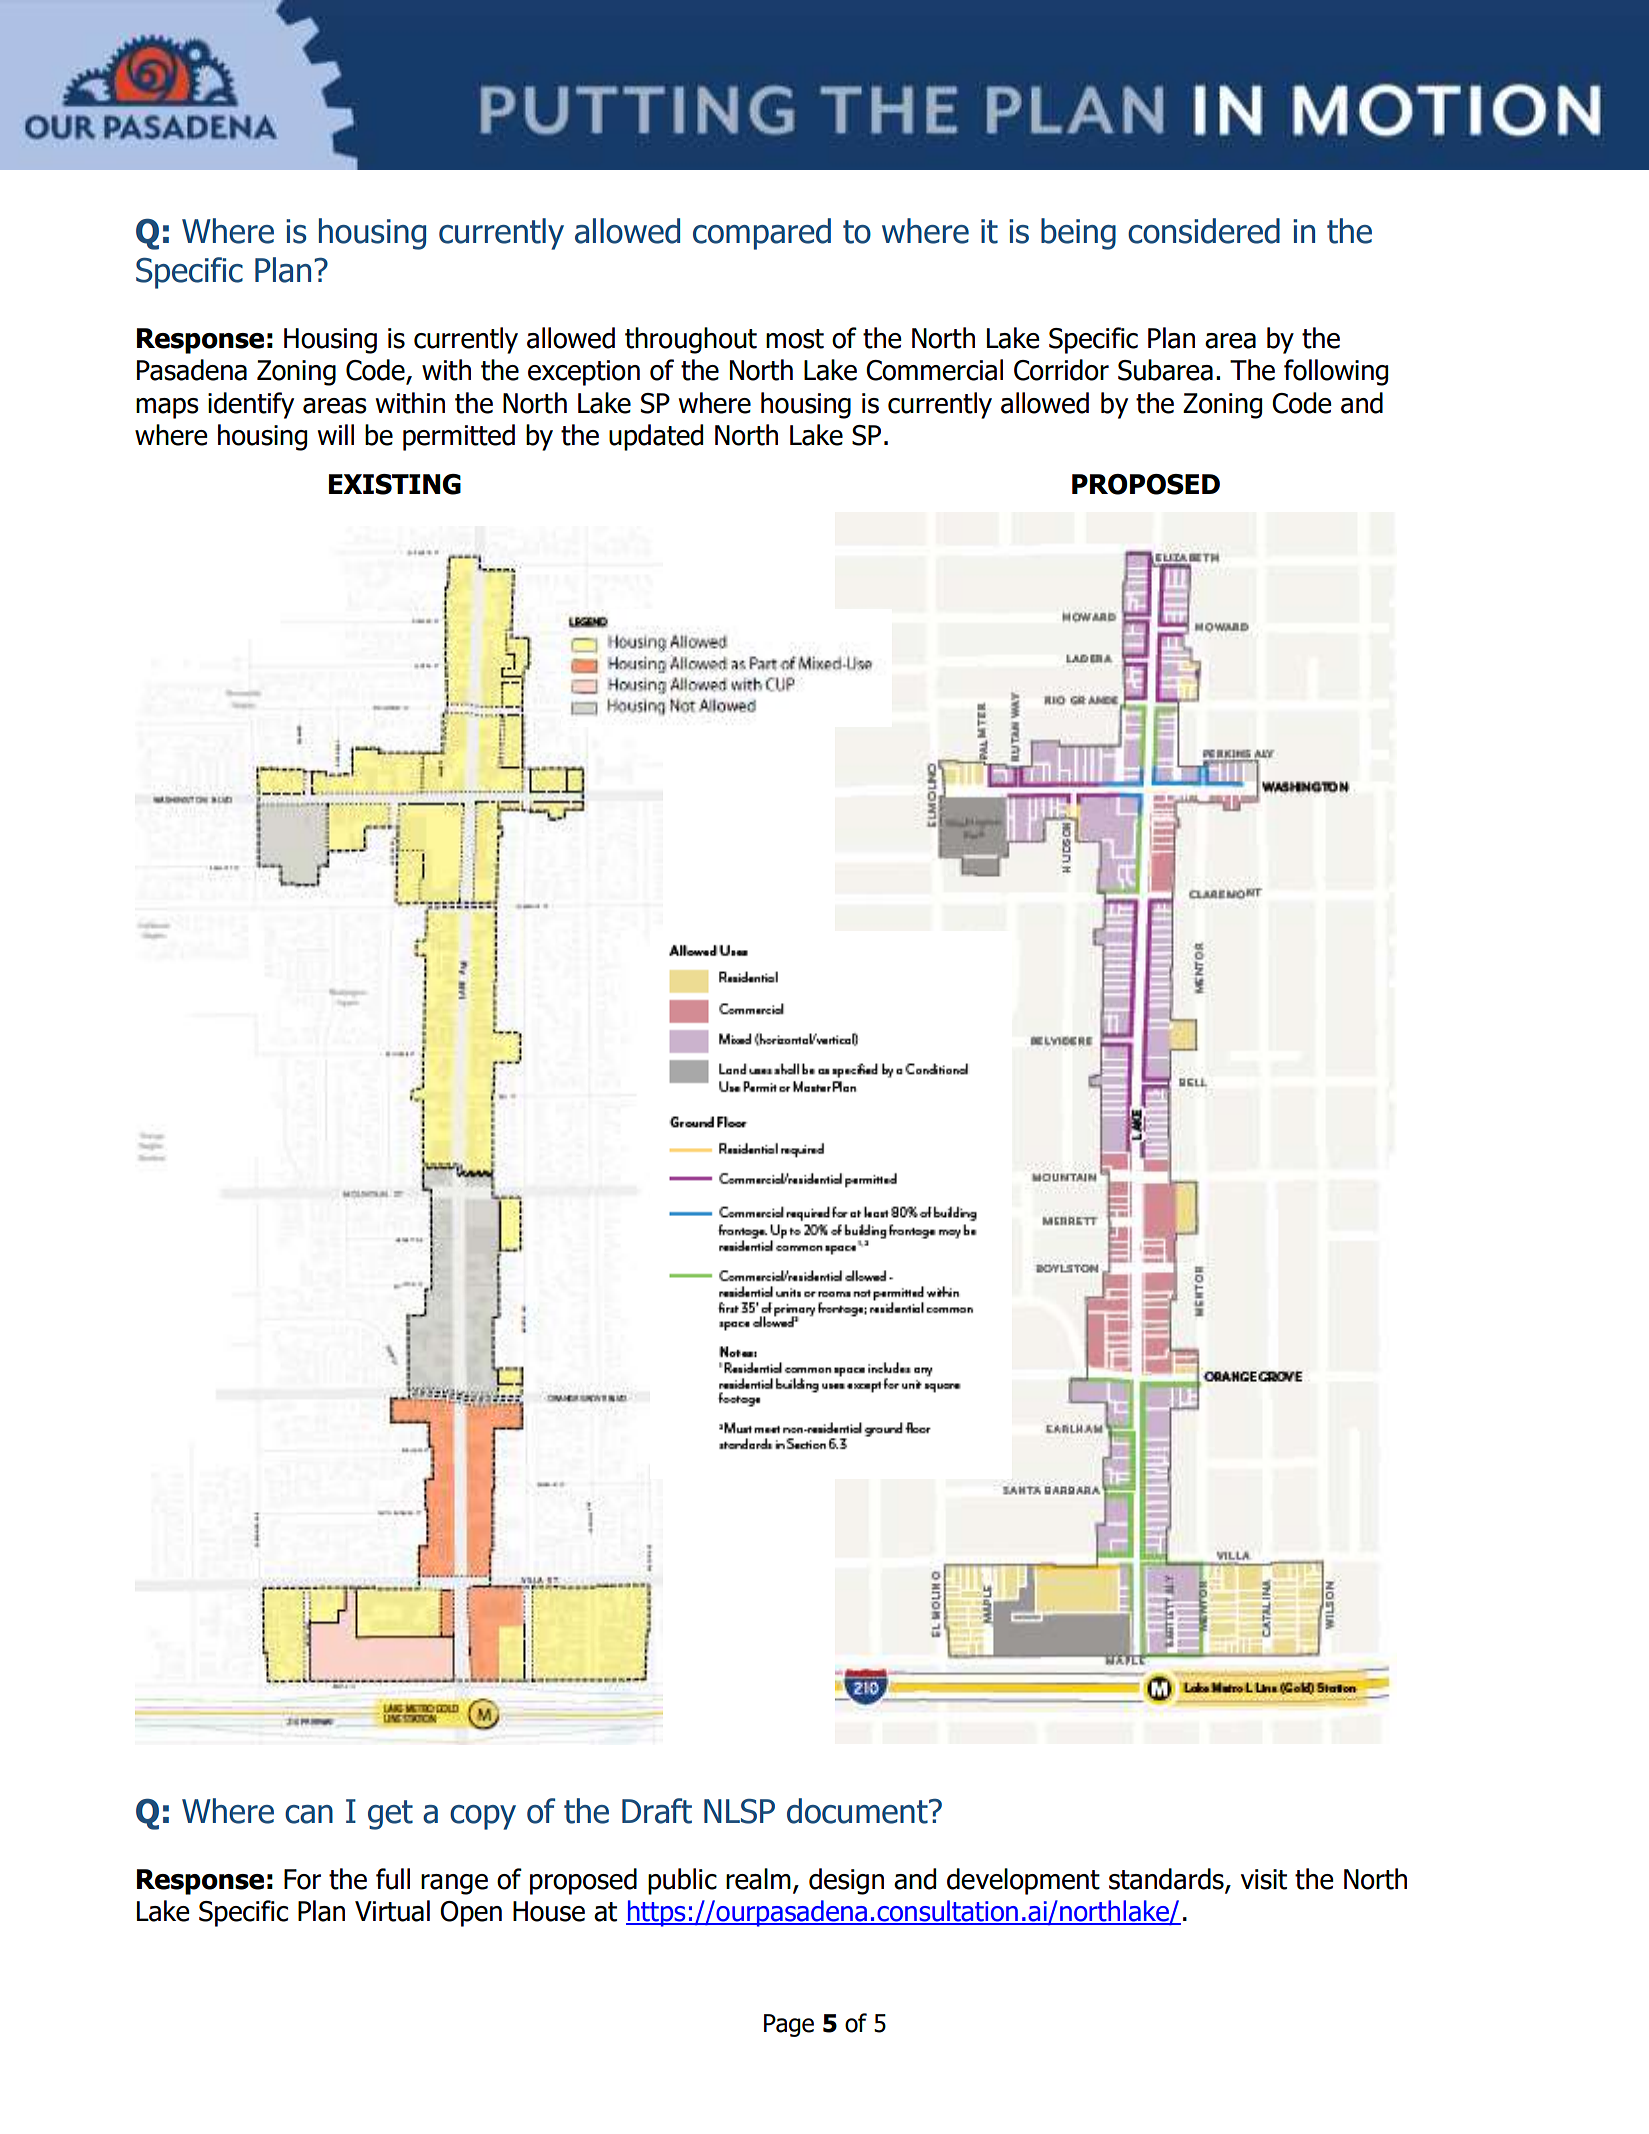  What do you see at coordinates (762, 234) in the image?
I see `compared` at bounding box center [762, 234].
